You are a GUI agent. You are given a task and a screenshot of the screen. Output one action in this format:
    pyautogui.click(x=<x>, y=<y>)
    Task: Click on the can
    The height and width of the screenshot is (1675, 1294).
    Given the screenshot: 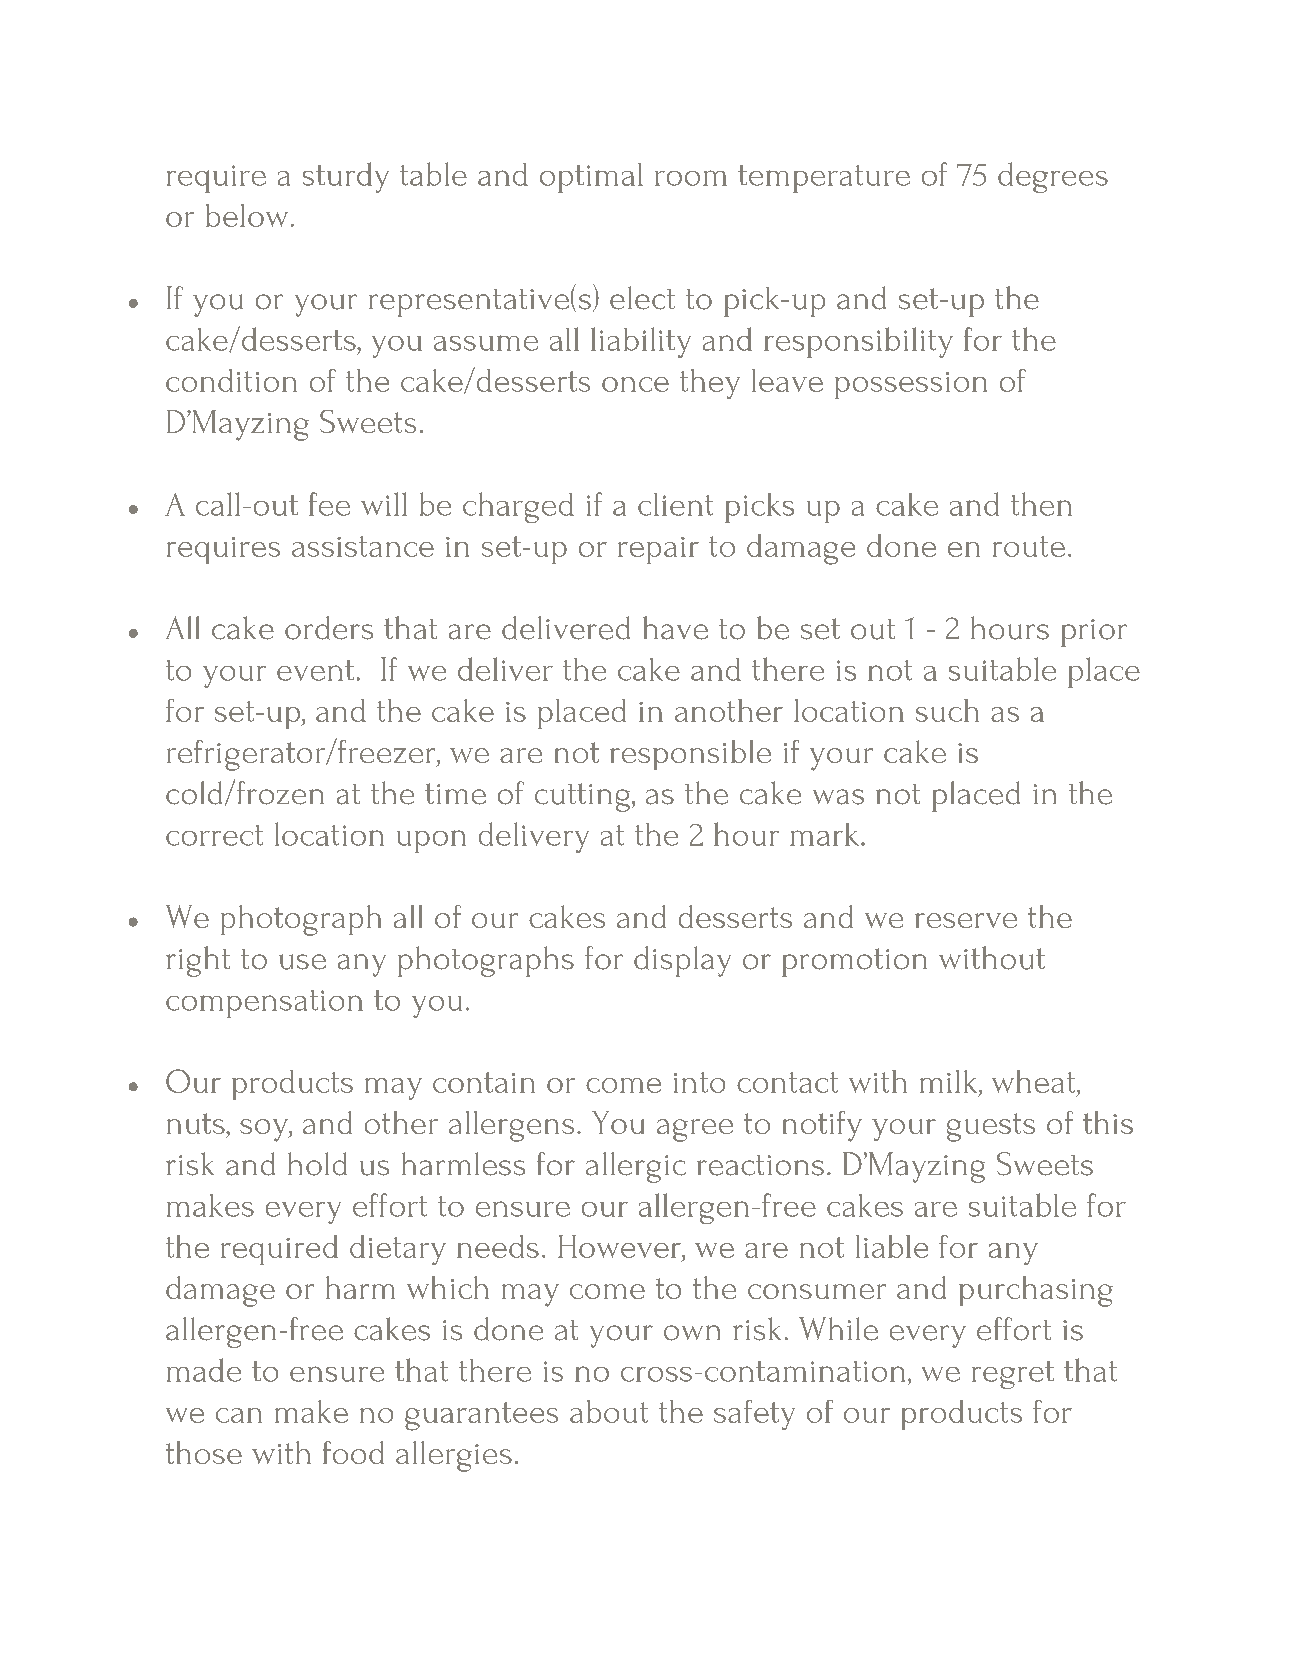 What is the action you would take?
    pyautogui.click(x=239, y=1415)
